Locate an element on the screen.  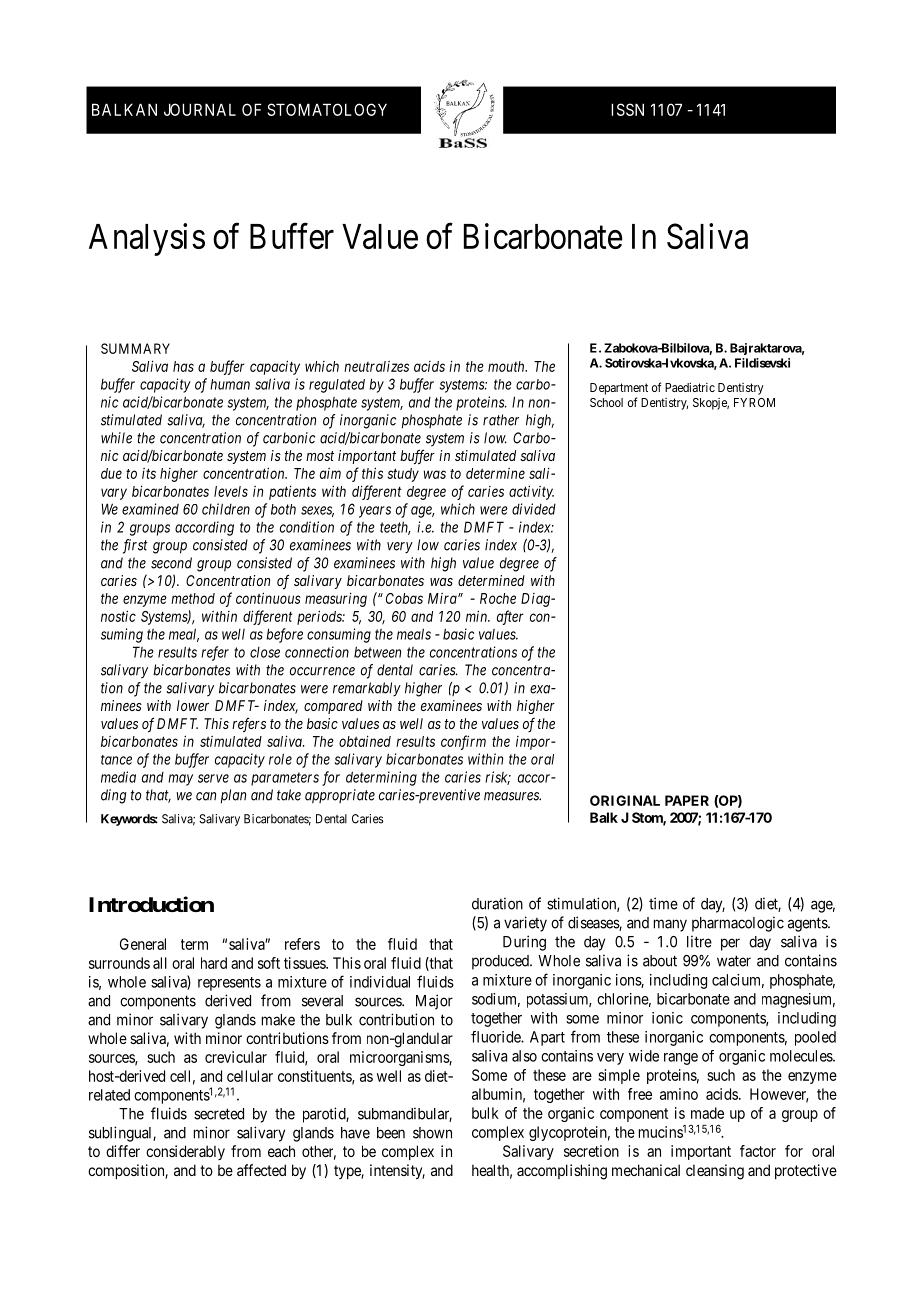
JOURNAL is located at coordinates (200, 109).
